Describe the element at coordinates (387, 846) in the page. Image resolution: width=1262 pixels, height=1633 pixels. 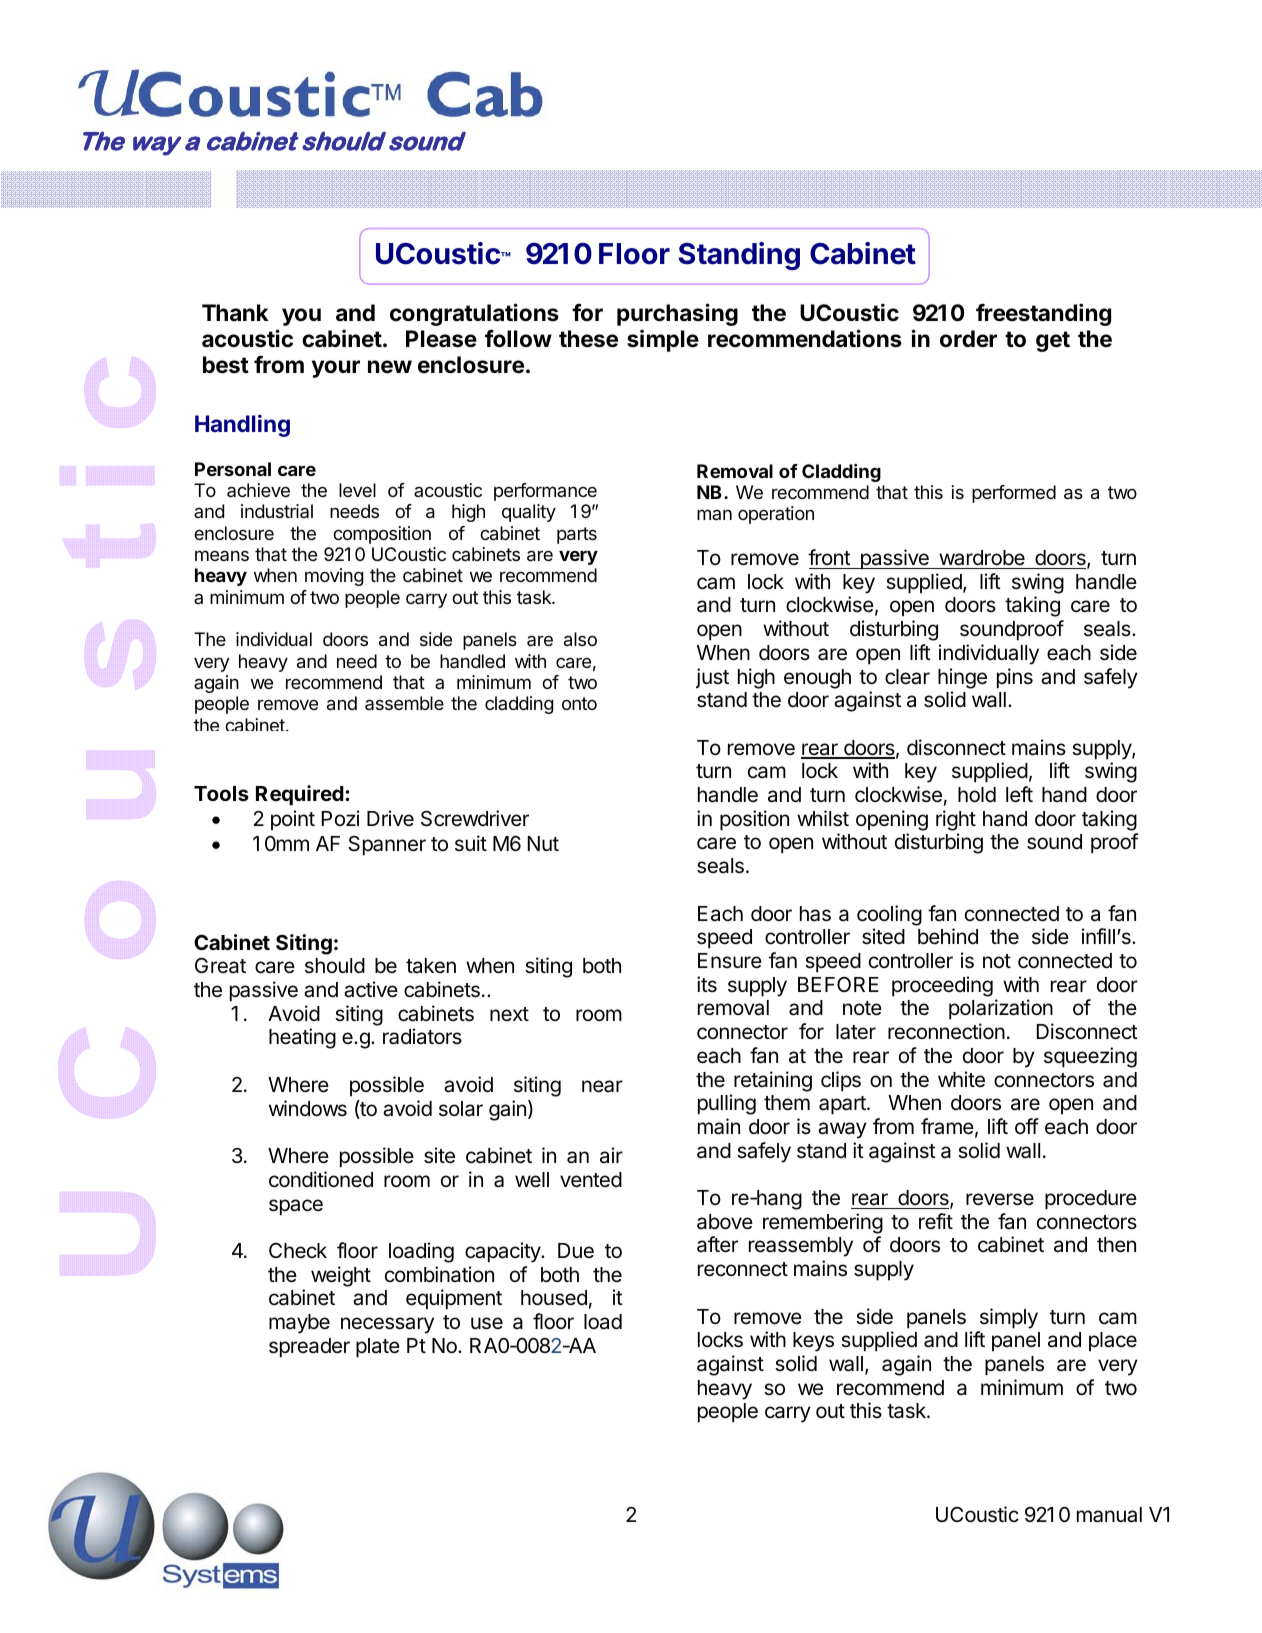
I see `Spanner` at that location.
